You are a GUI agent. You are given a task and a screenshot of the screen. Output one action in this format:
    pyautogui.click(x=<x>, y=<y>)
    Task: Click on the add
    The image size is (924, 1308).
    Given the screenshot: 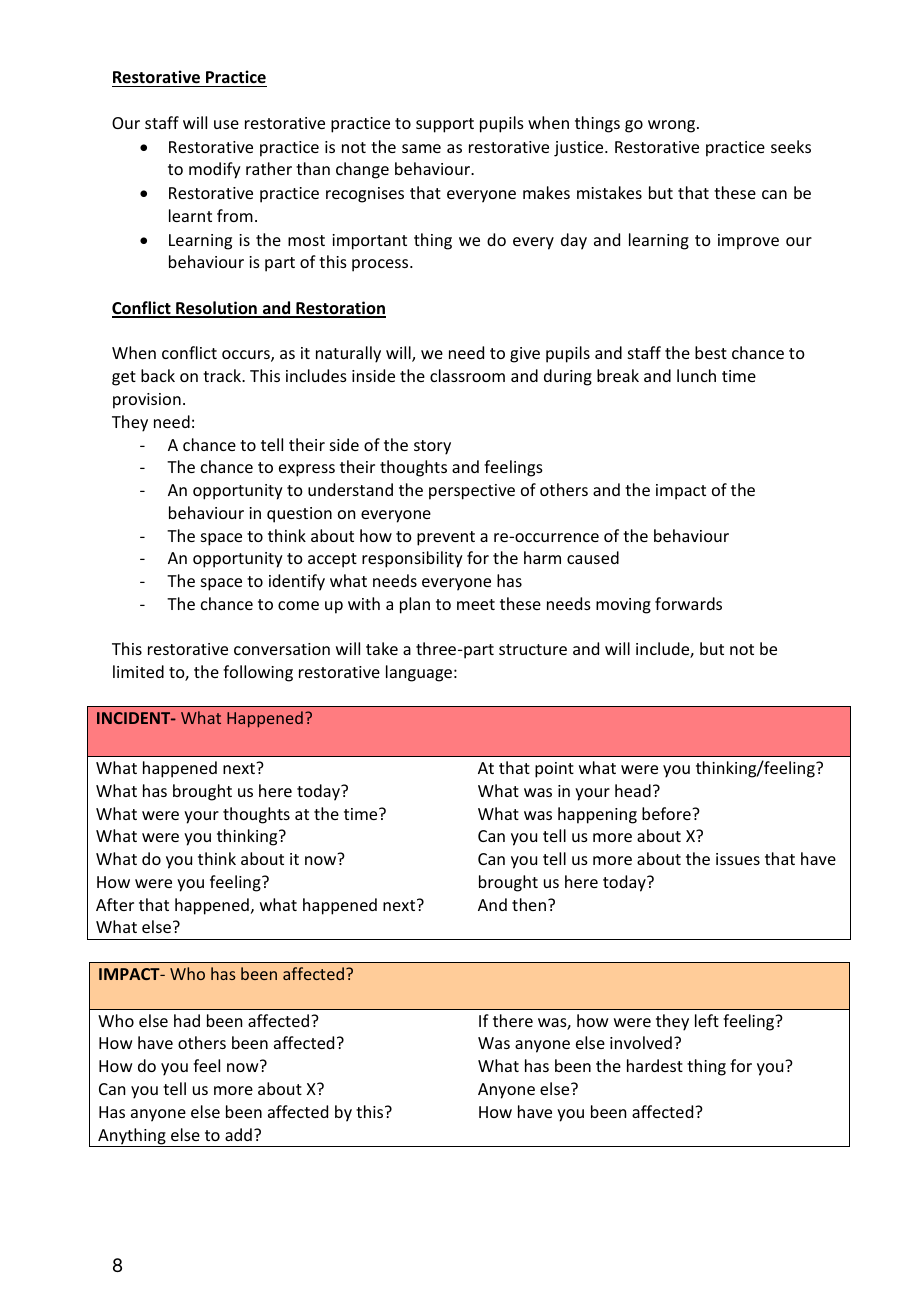 What is the action you would take?
    pyautogui.click(x=238, y=1134)
